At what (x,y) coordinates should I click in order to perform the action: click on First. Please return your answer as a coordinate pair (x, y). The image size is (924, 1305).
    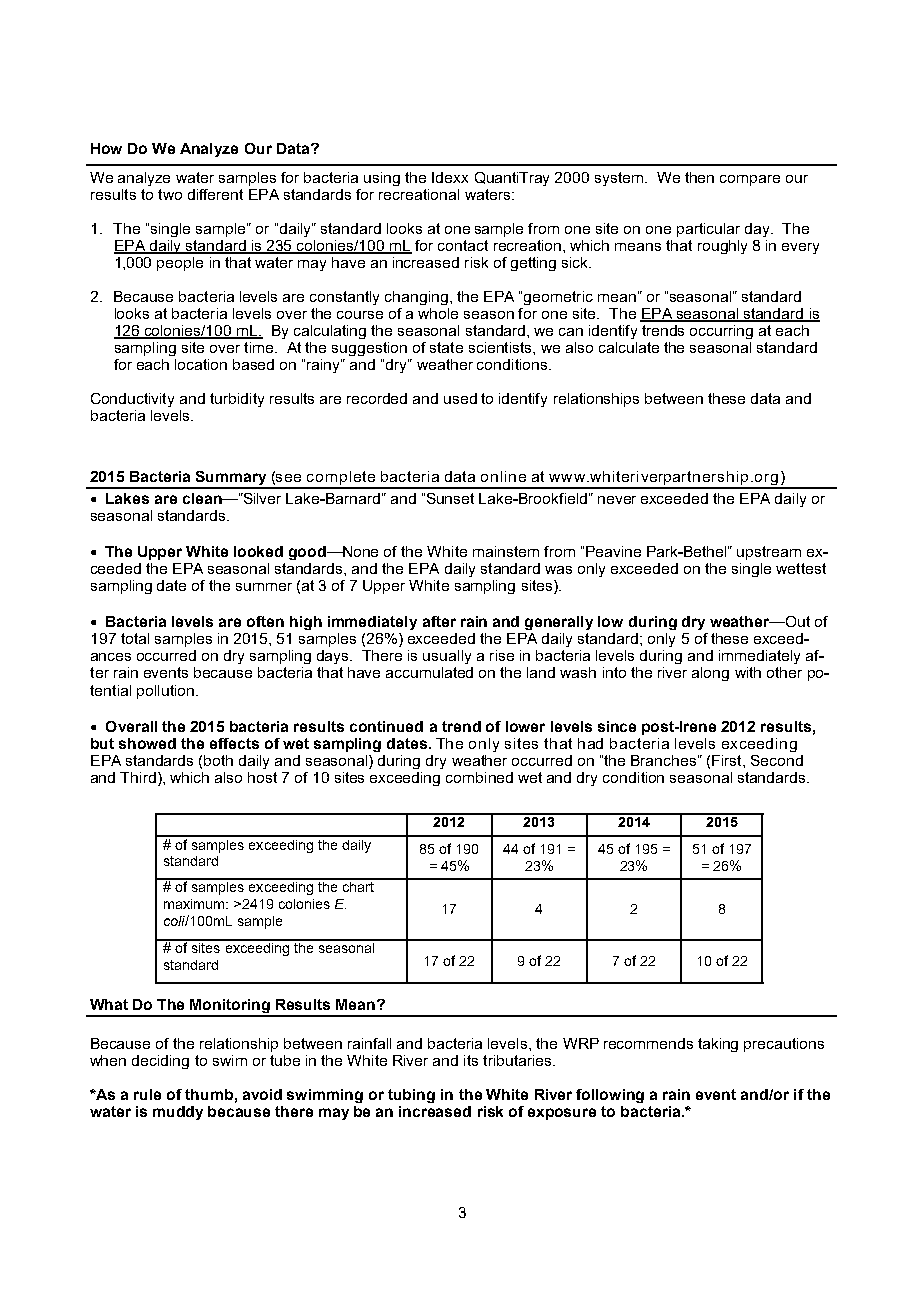
    Looking at the image, I should click on (728, 760).
